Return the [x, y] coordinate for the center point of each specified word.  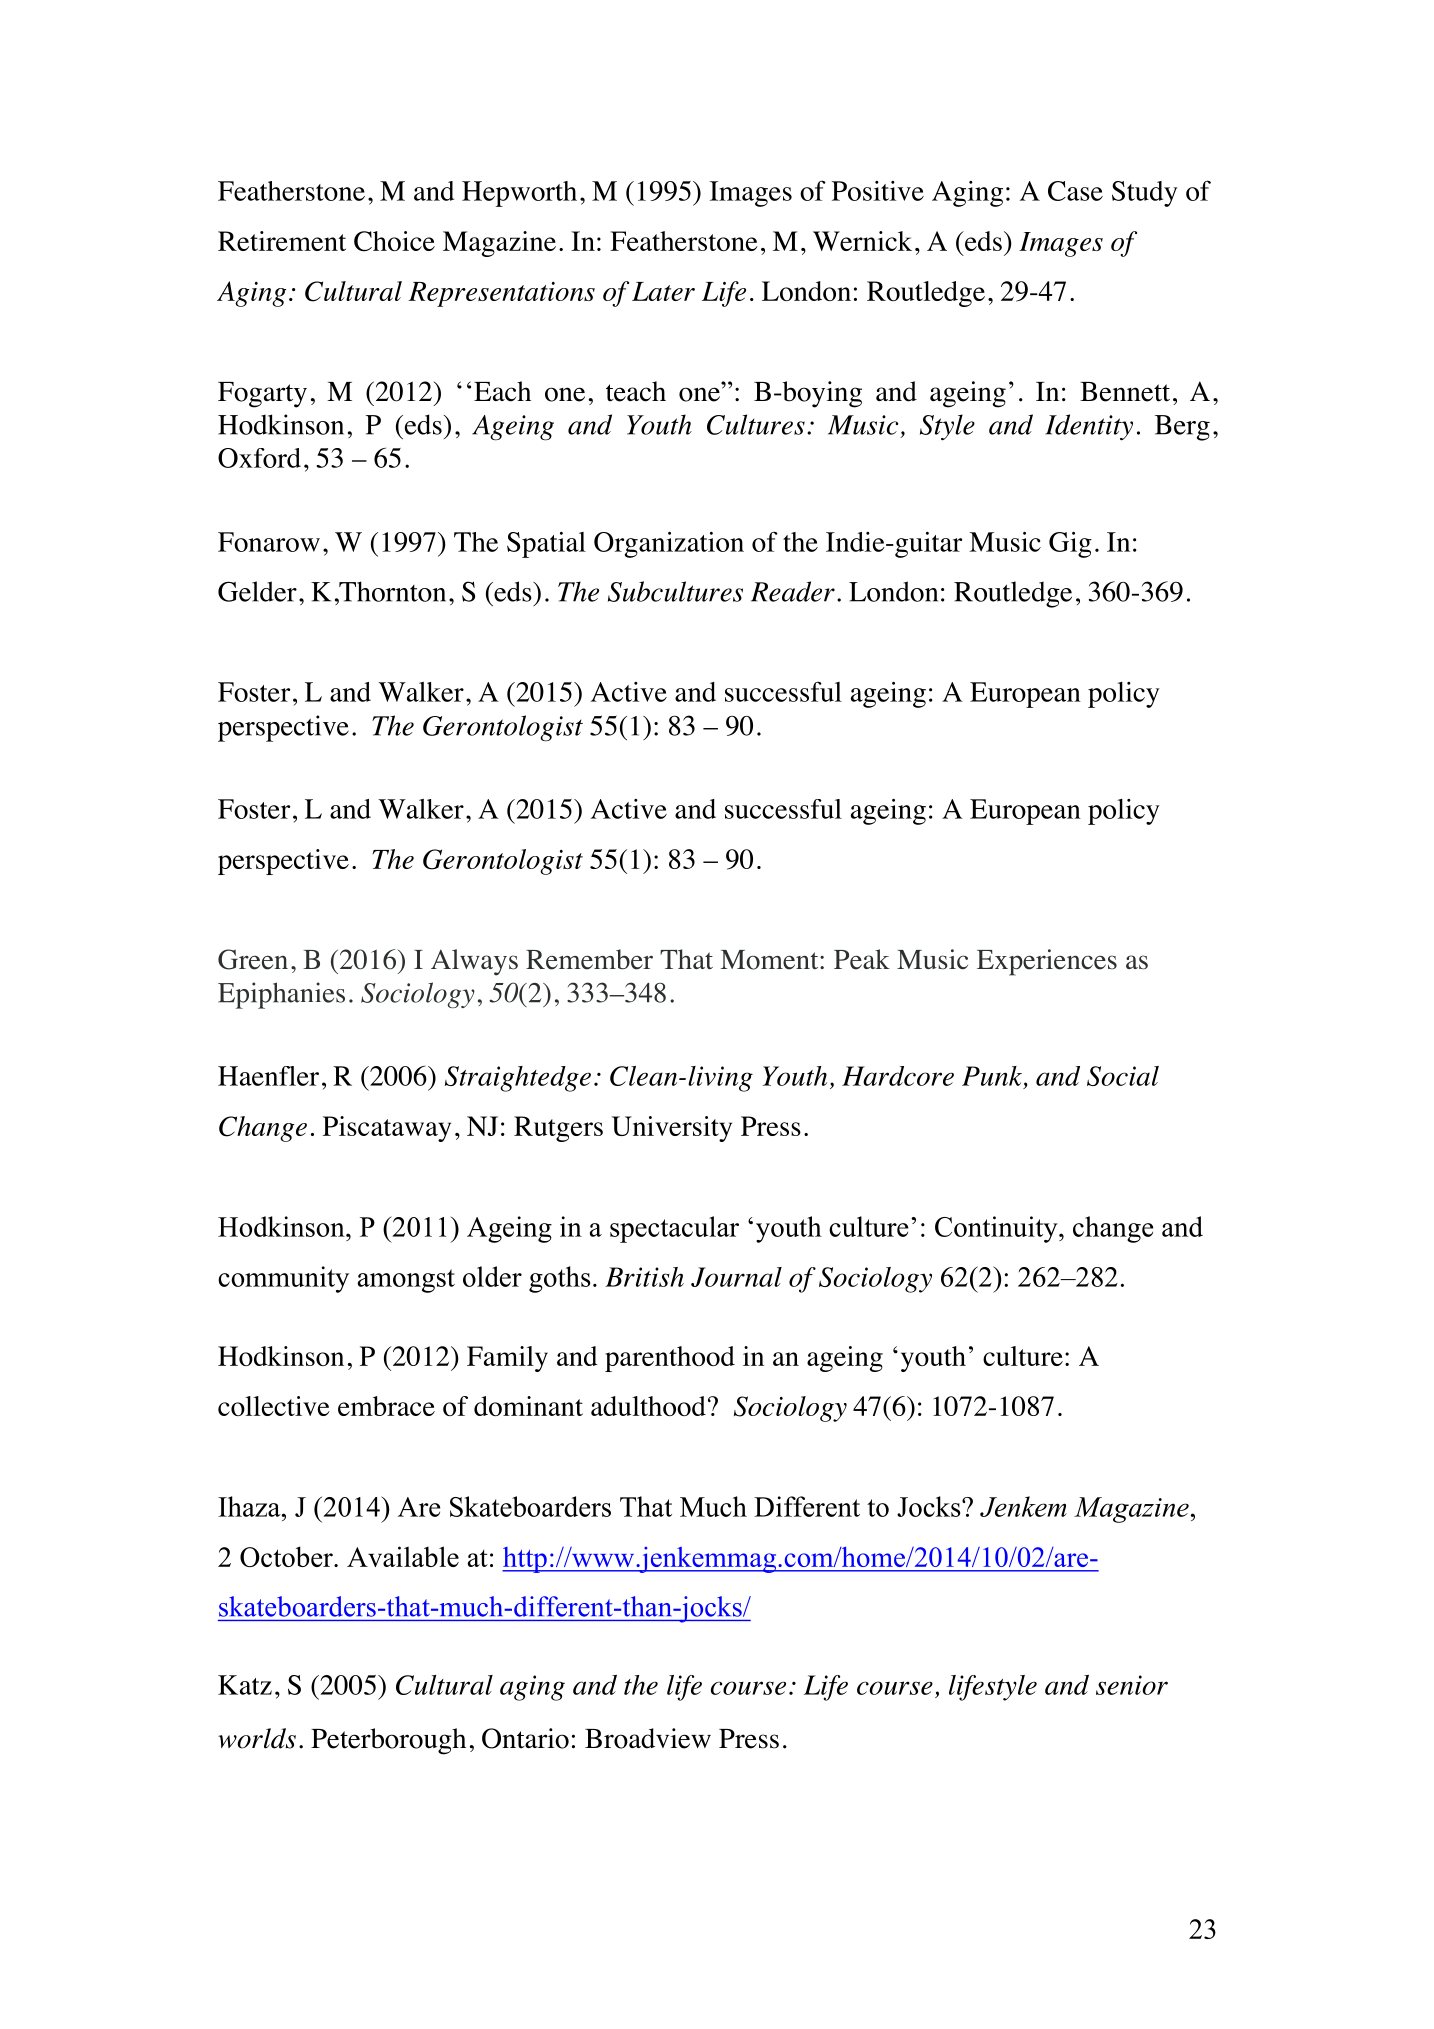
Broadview [648, 1738]
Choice [394, 241]
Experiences [1047, 962]
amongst [406, 1281]
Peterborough [388, 1741]
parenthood [670, 1359]
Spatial [546, 545]
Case [1075, 191]
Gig [1070, 545]
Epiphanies [281, 995]
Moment [770, 960]
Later [663, 291]
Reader [793, 591]
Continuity [997, 1229]
